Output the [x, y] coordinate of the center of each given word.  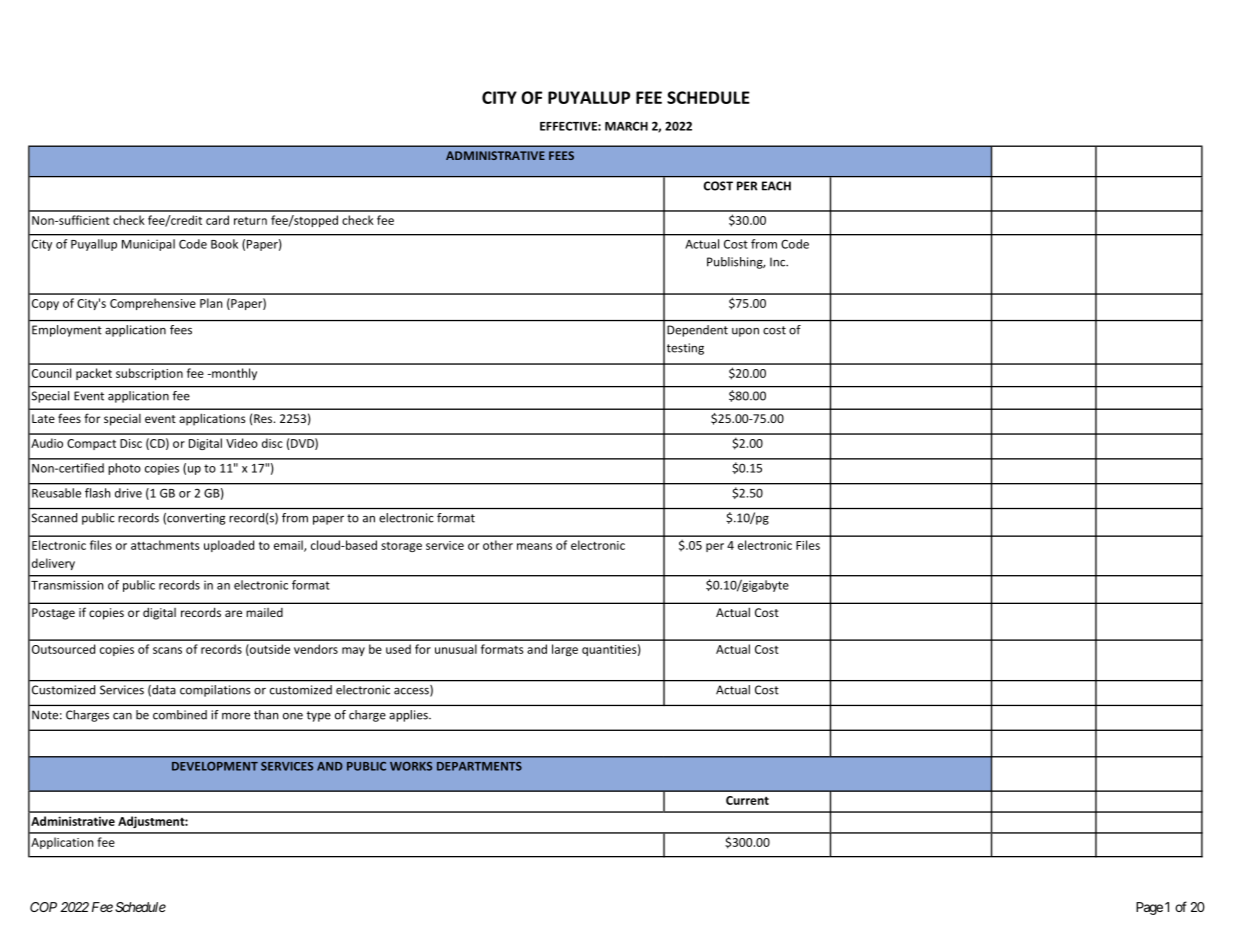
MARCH [626, 126]
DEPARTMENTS [479, 766]
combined [180, 715]
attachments [165, 545]
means [534, 546]
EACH [776, 186]
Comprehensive [153, 304]
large [565, 650]
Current [747, 800]
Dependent [697, 331]
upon [745, 332]
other [498, 545]
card [217, 220]
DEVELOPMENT [215, 766]
